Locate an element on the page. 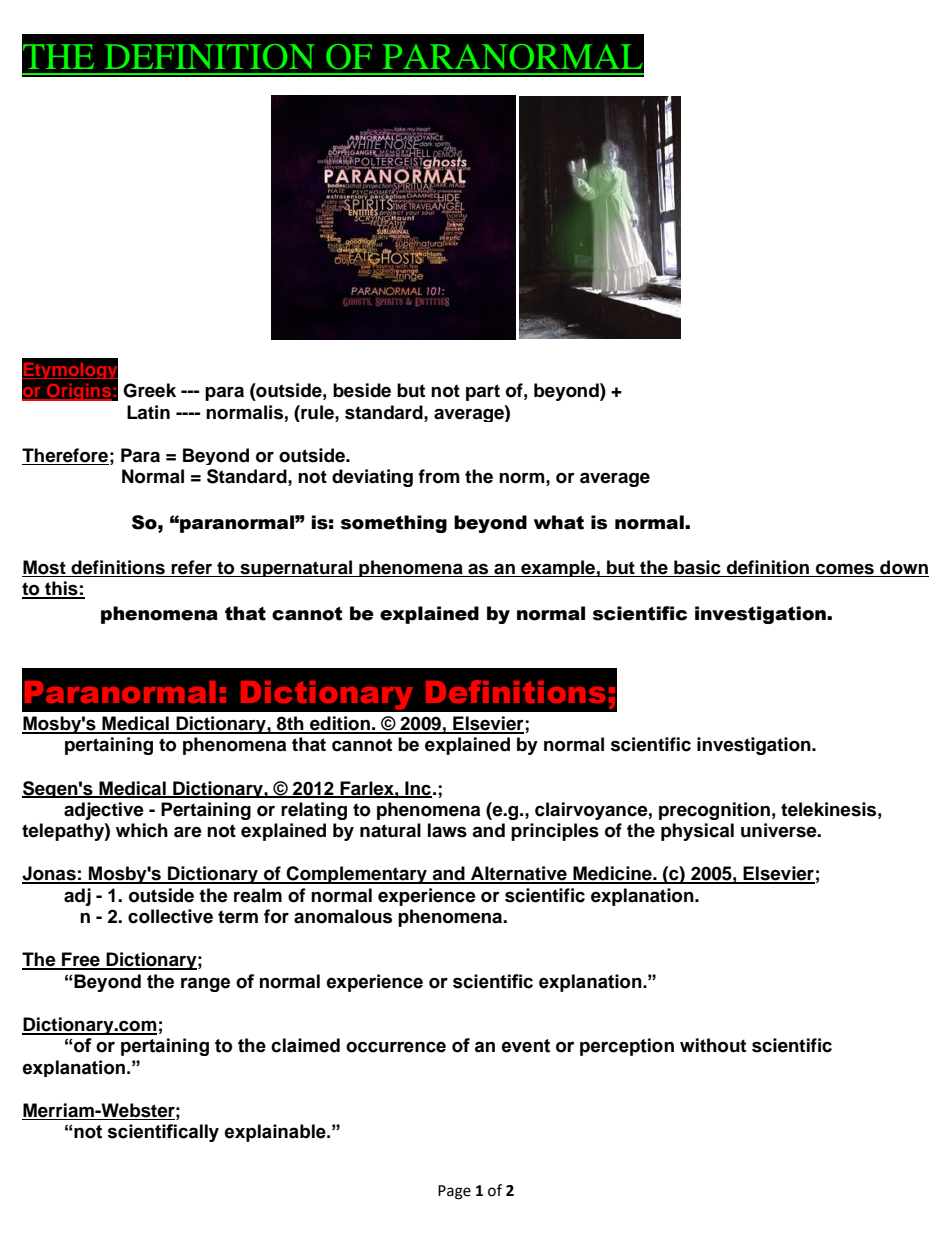 The width and height of the image is (952, 1233). adjective is located at coordinates (104, 811).
